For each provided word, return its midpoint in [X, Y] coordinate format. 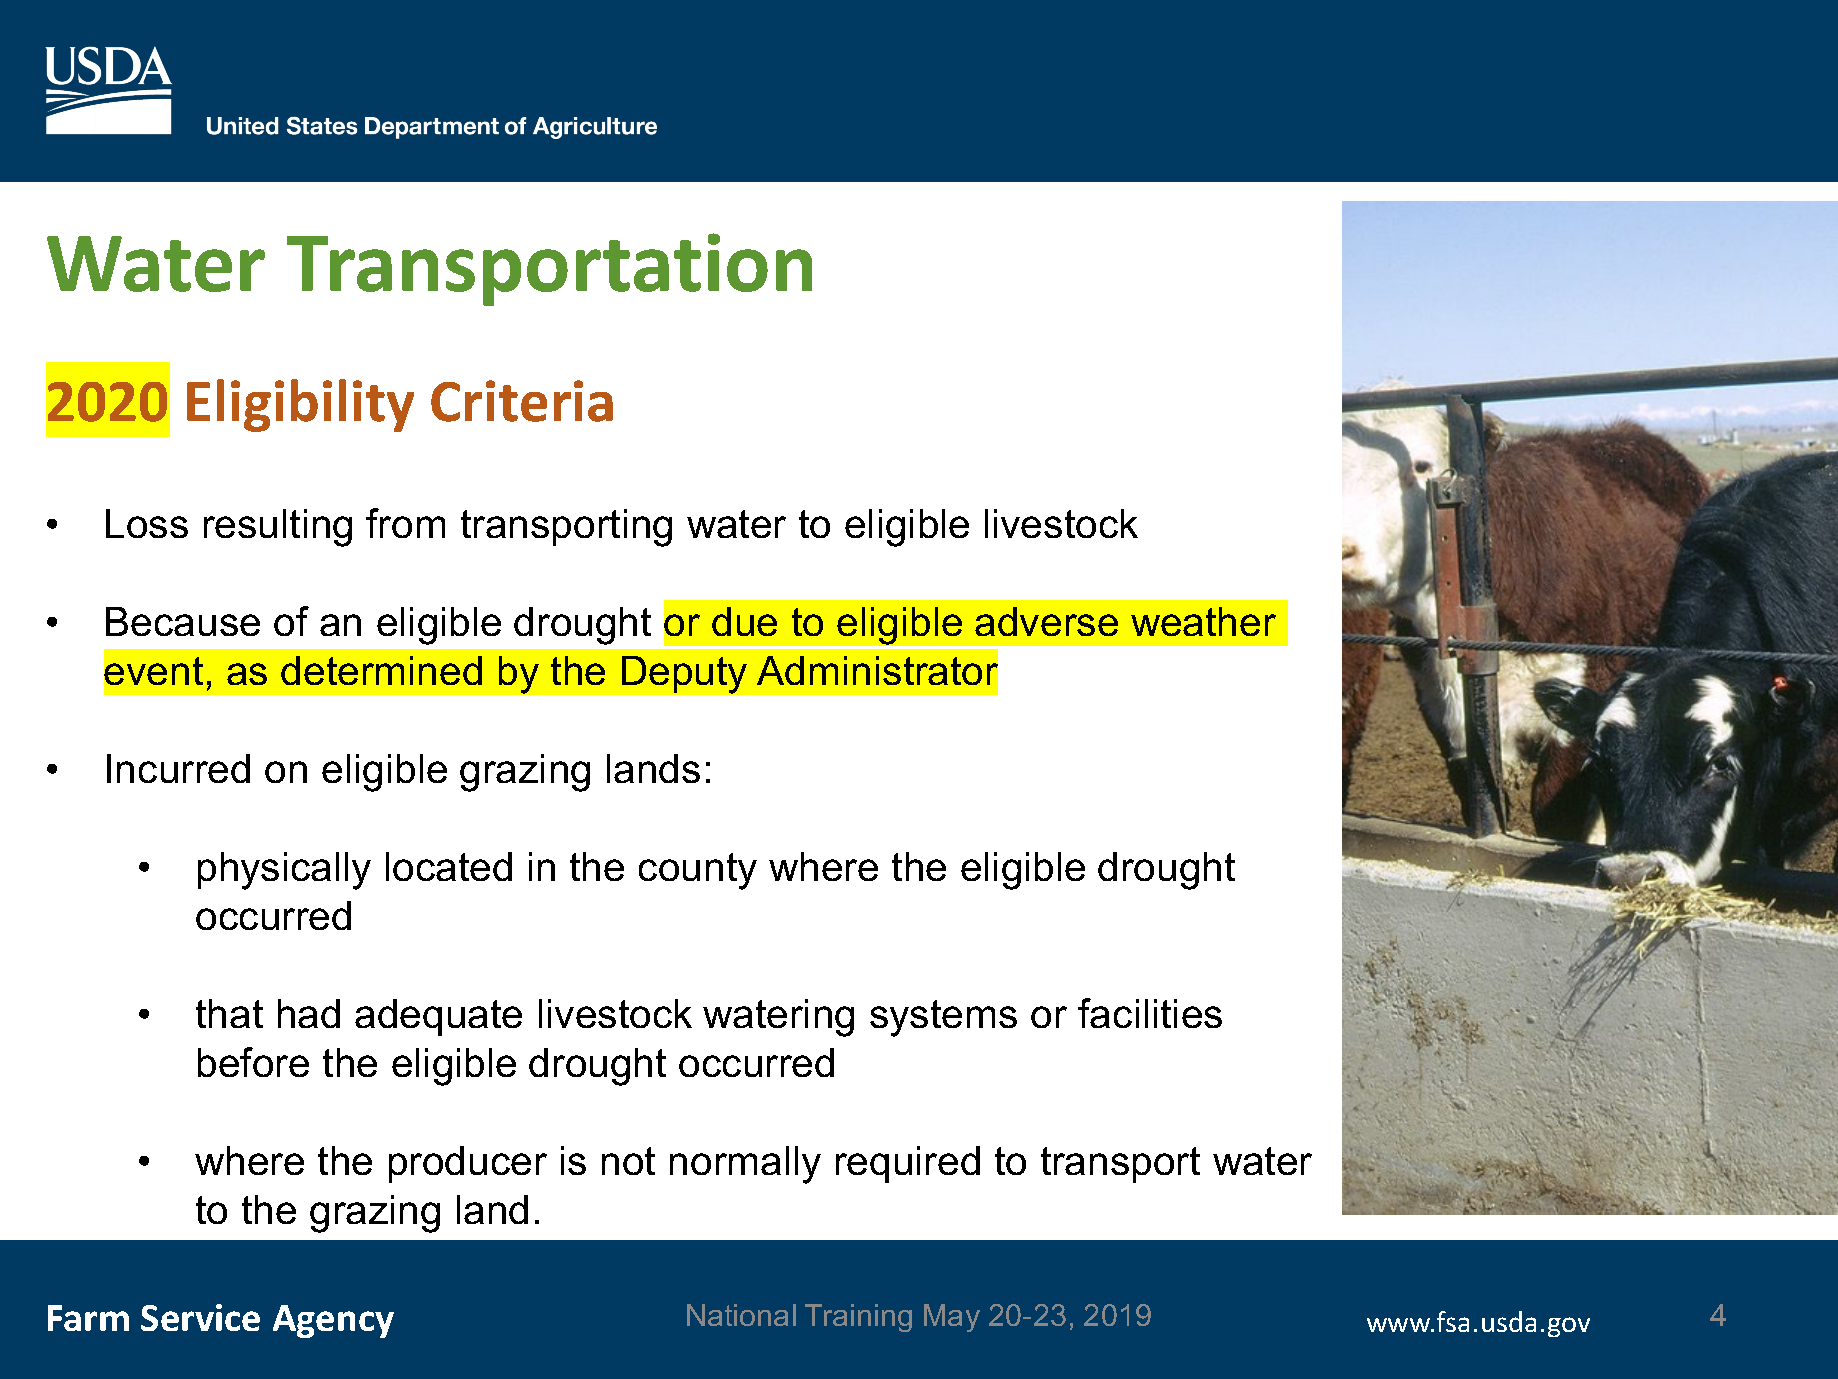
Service [200, 1317]
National [741, 1315]
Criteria [522, 401]
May [952, 1318]
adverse [1046, 621]
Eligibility [300, 405]
